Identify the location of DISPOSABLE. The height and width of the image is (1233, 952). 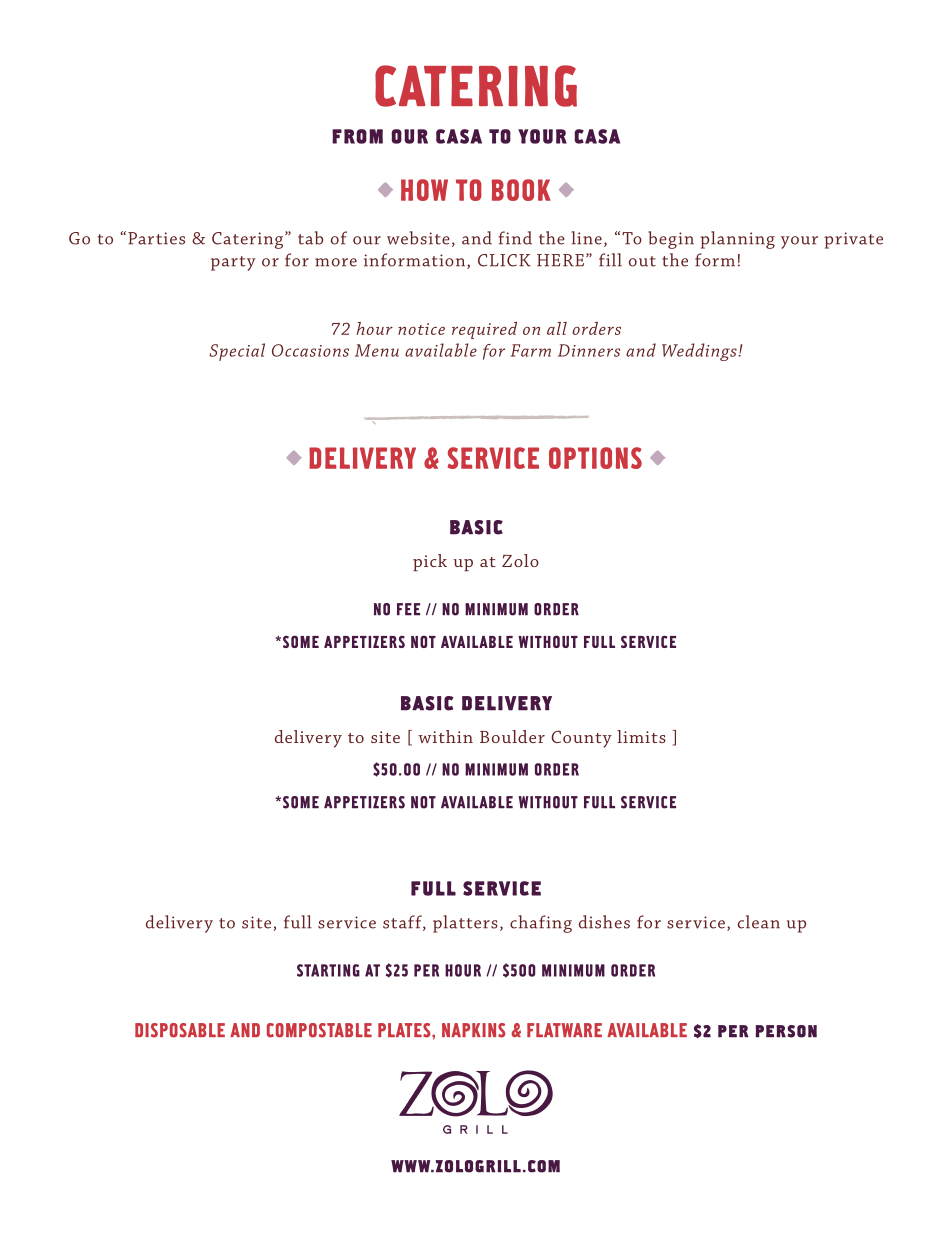
(180, 1030).
